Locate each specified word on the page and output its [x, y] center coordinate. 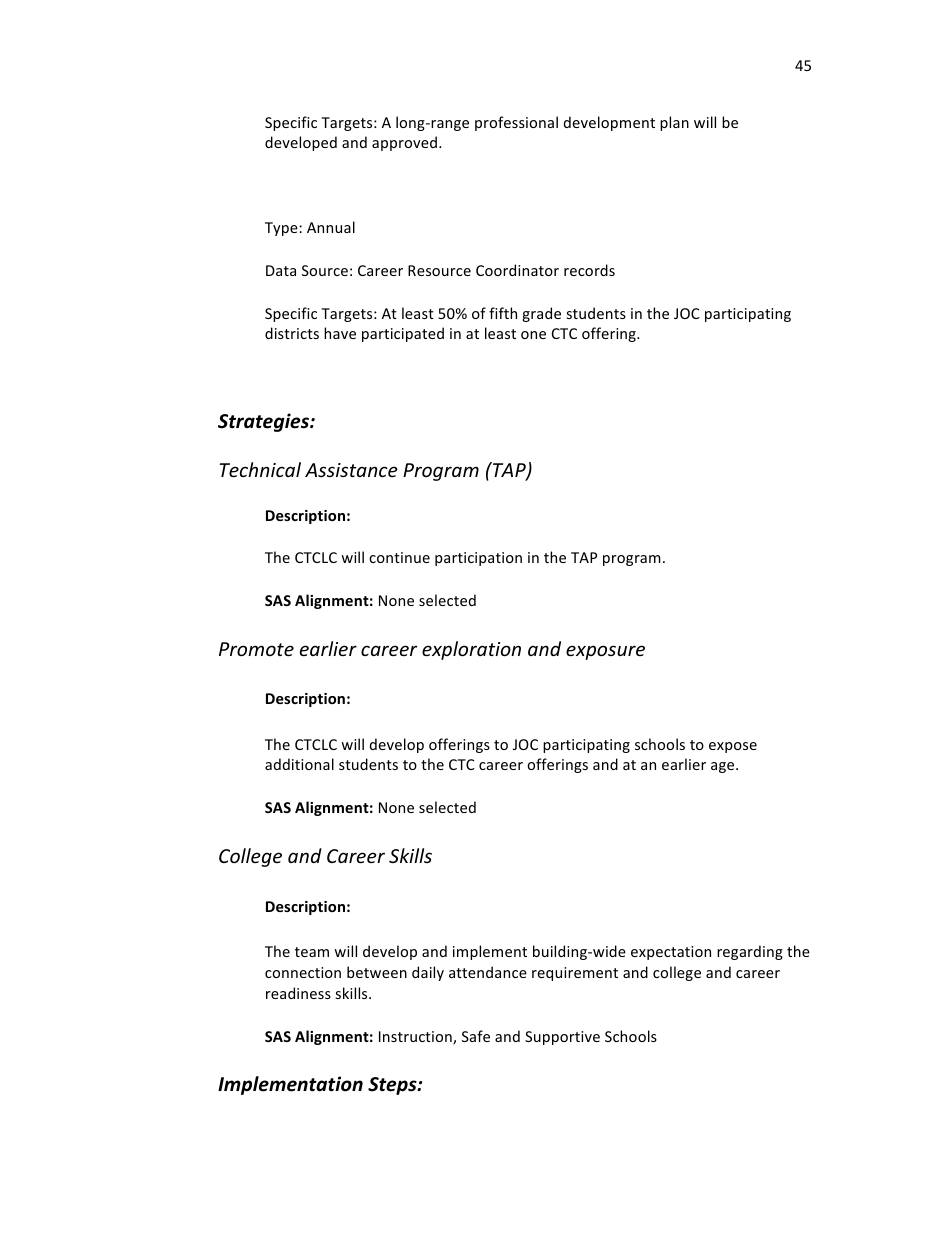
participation [478, 559]
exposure [605, 652]
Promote [256, 649]
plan [674, 123]
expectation [671, 953]
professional [516, 123]
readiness [298, 993]
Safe [476, 1036]
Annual [331, 227]
